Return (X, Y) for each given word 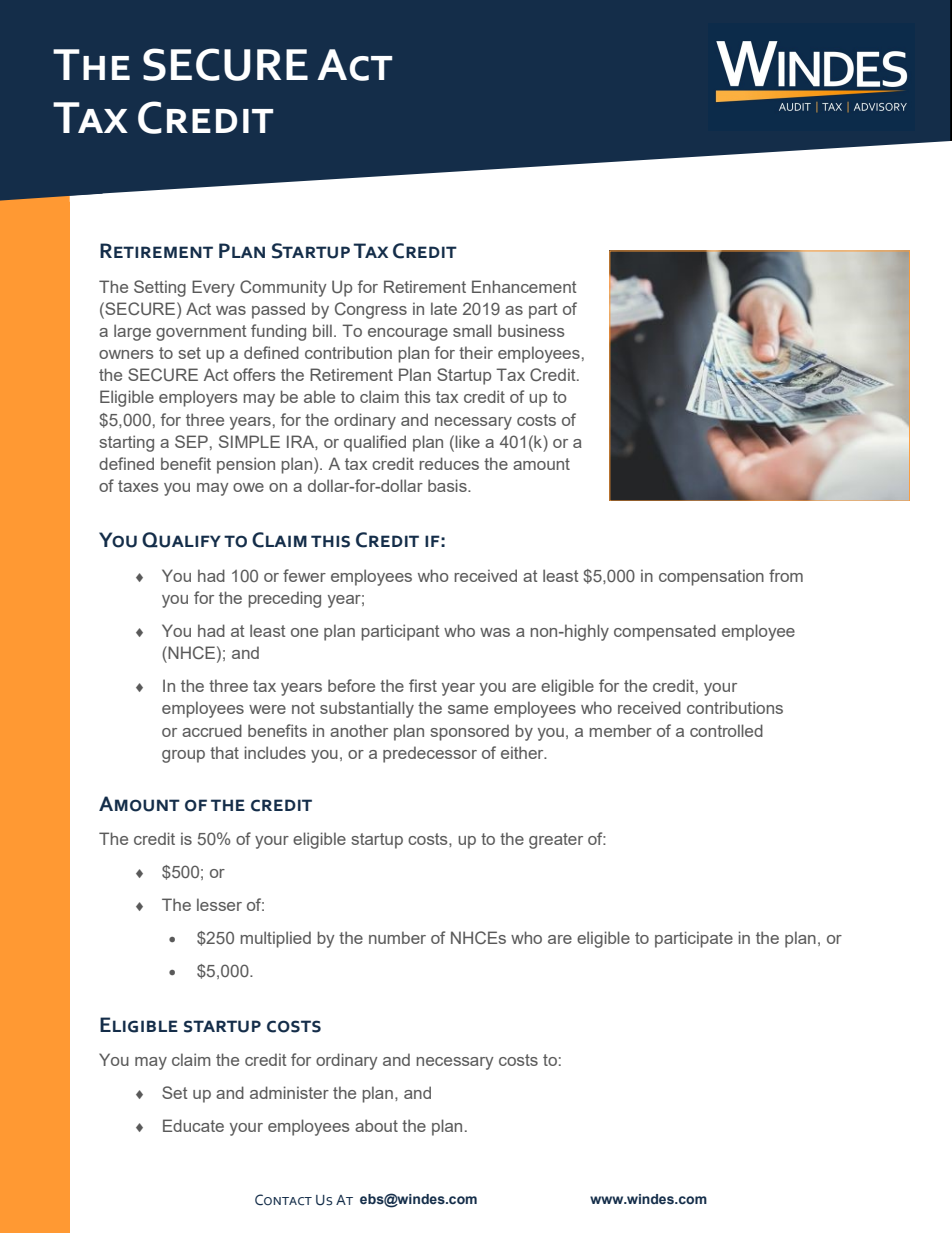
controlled (726, 730)
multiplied (275, 939)
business (531, 330)
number (397, 937)
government (201, 333)
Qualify (181, 540)
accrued (212, 730)
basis (448, 485)
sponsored (469, 732)
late (444, 308)
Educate (193, 1125)
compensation (711, 577)
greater (556, 841)
